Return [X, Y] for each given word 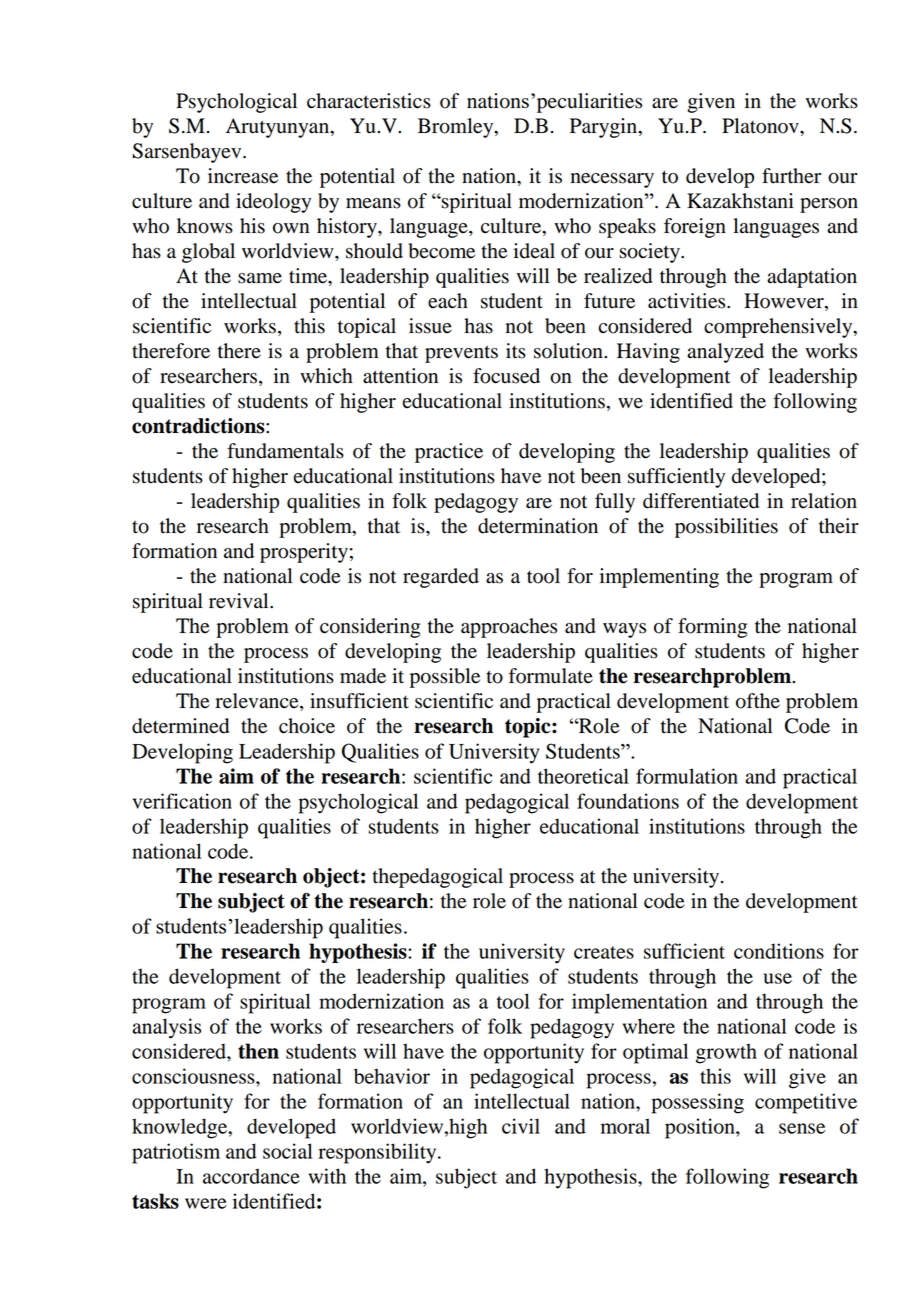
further [791, 176]
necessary [612, 180]
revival [240, 601]
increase [243, 176]
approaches [509, 628]
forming [712, 628]
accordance [251, 1176]
